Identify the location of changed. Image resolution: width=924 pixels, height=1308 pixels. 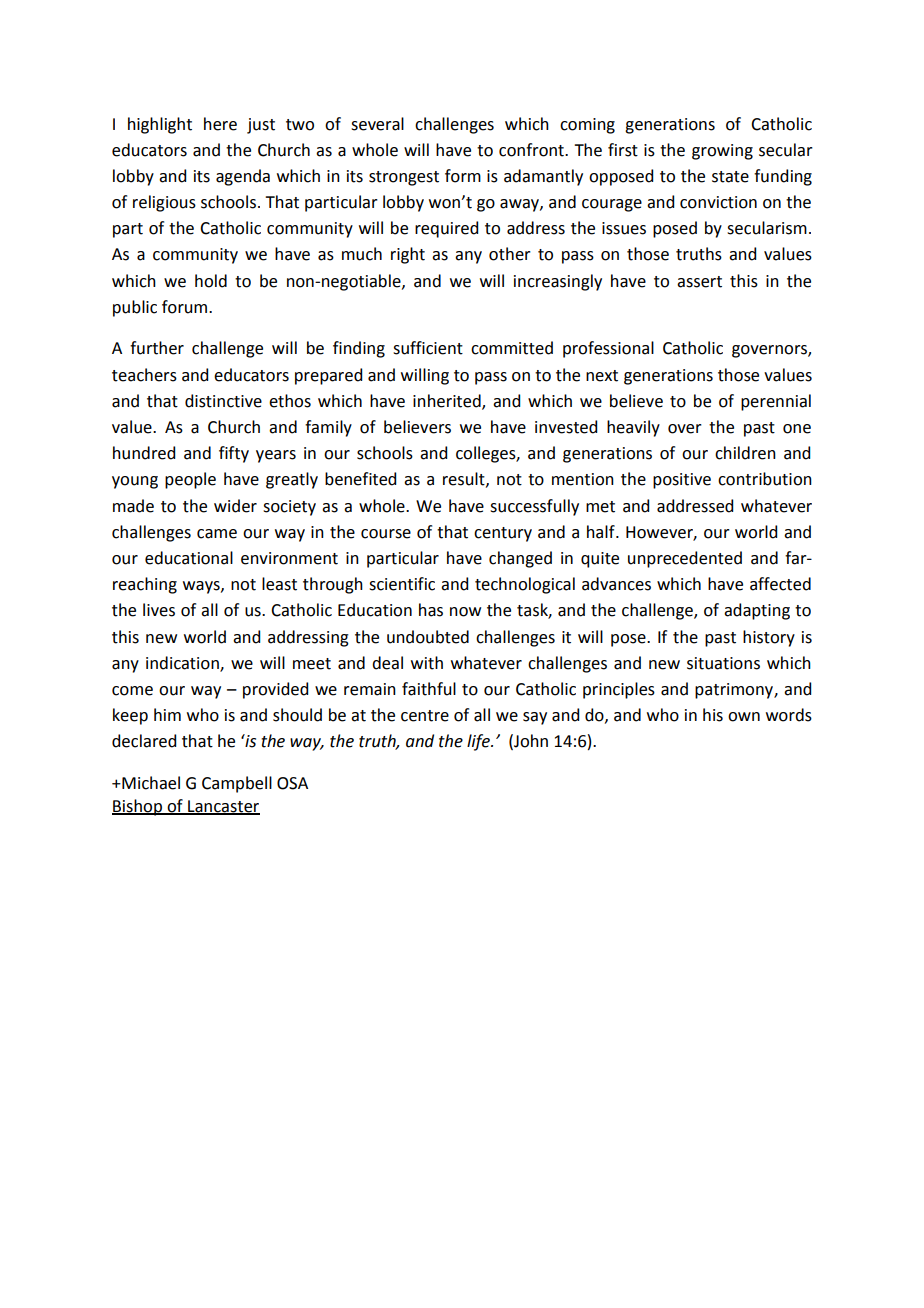
(520, 559).
